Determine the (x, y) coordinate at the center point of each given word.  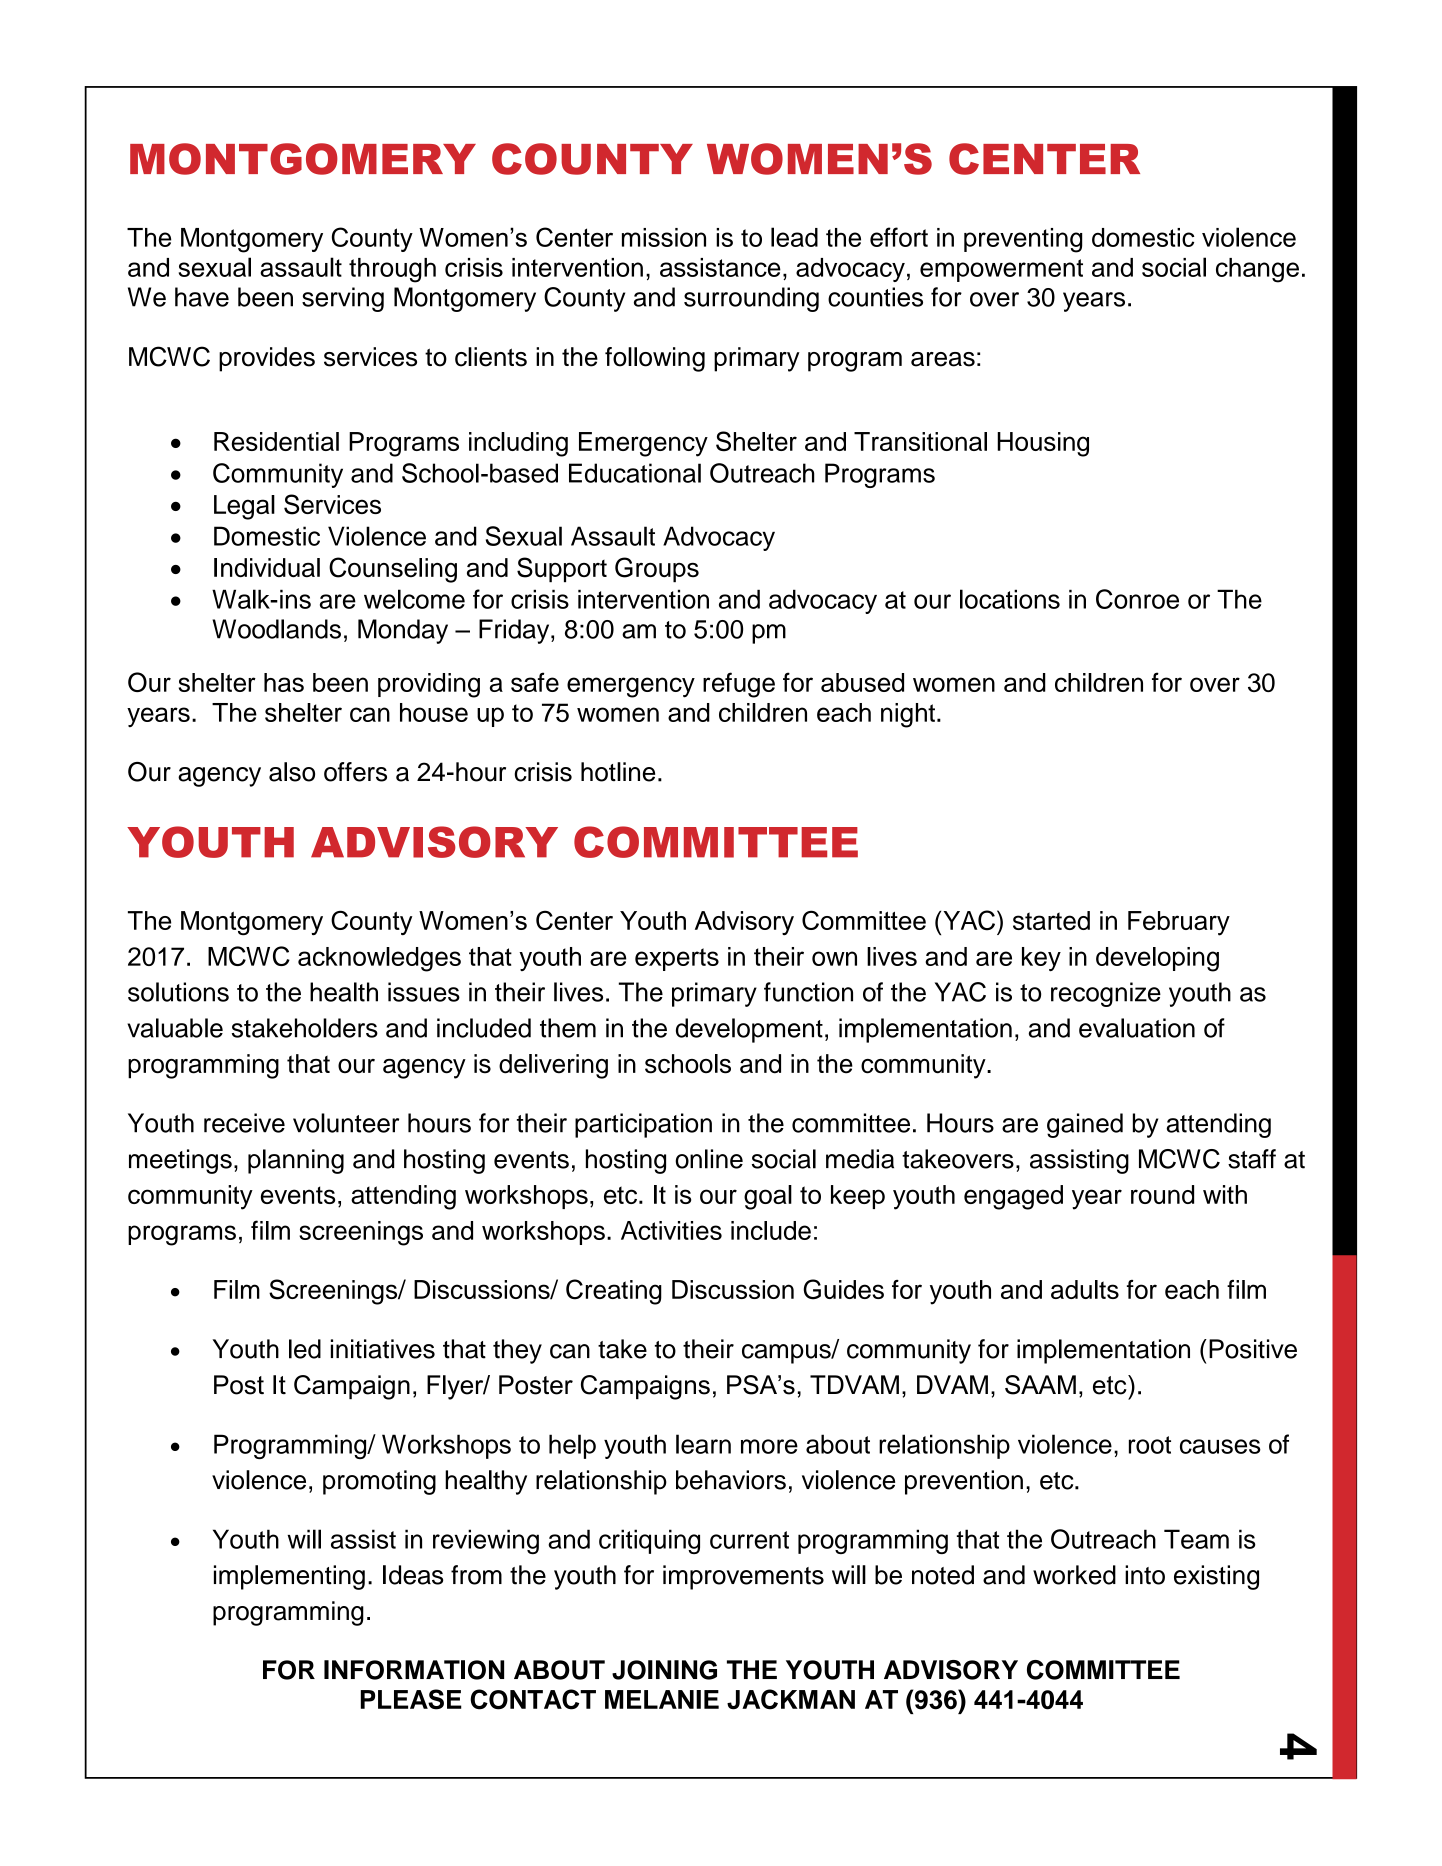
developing (1157, 959)
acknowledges (379, 959)
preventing (1023, 240)
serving (343, 299)
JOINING (664, 1670)
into (1145, 1575)
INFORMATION (414, 1670)
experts (677, 959)
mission (664, 237)
